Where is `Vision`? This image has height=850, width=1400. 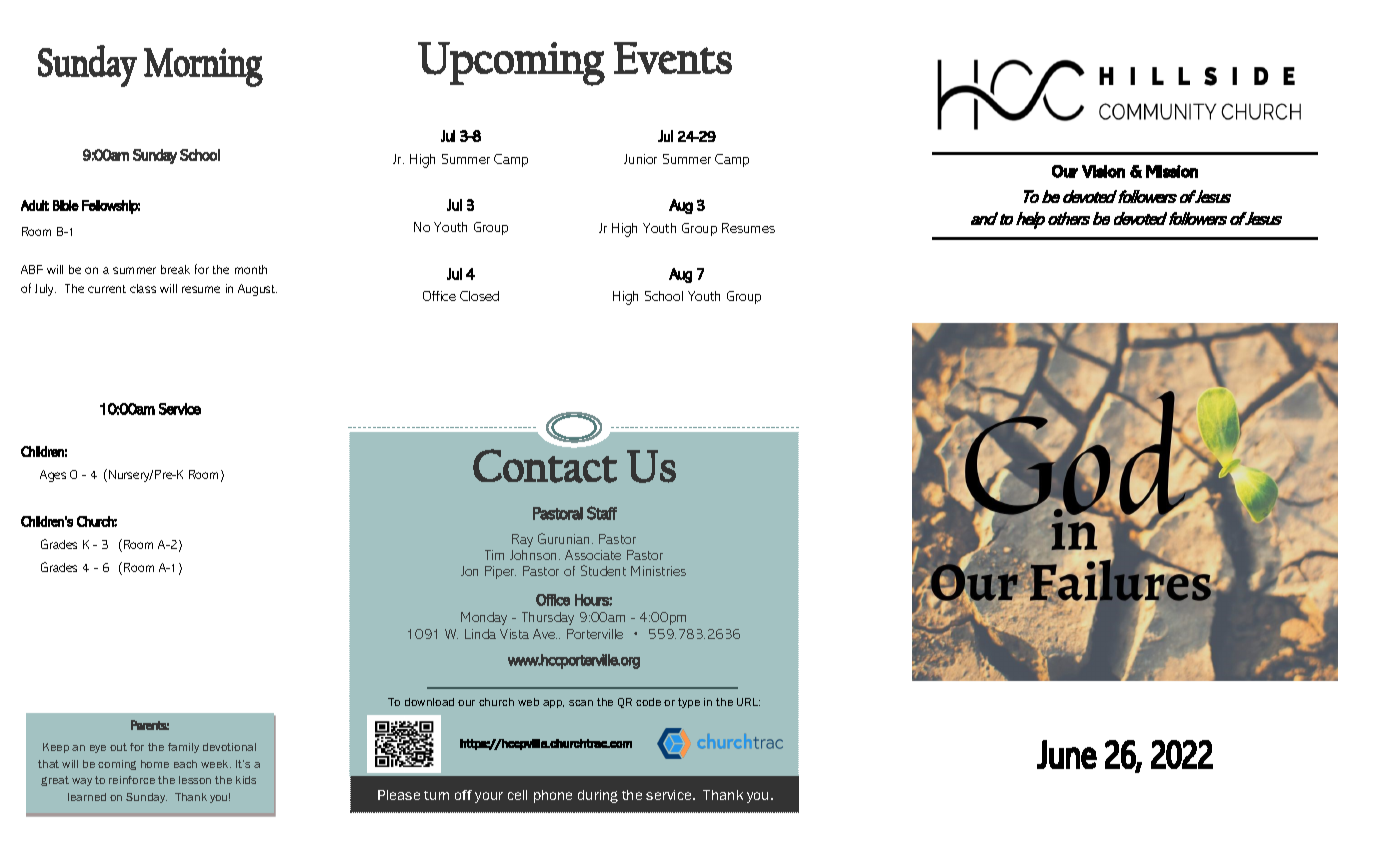
Vision is located at coordinates (1103, 171).
